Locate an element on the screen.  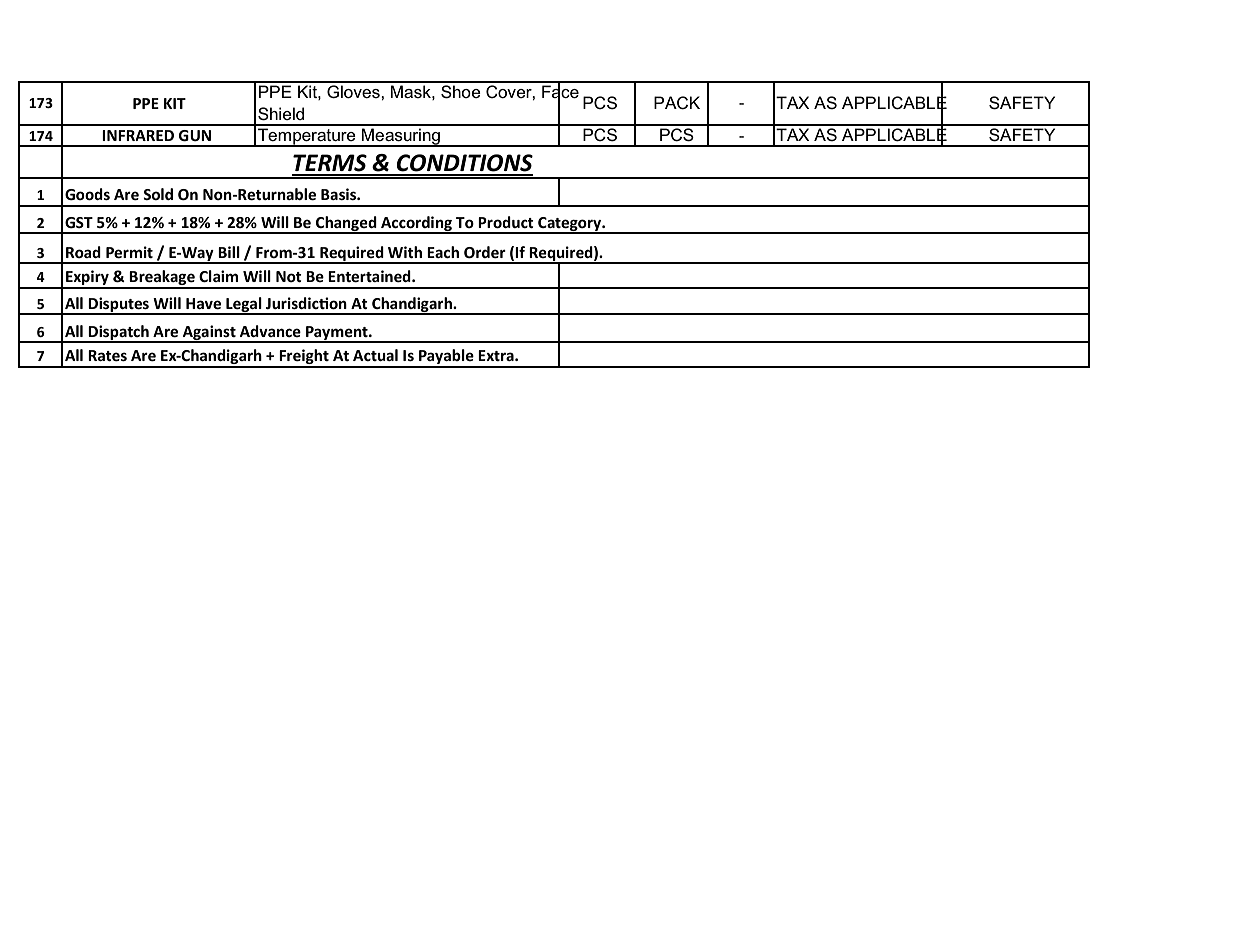
Product is located at coordinates (506, 222).
